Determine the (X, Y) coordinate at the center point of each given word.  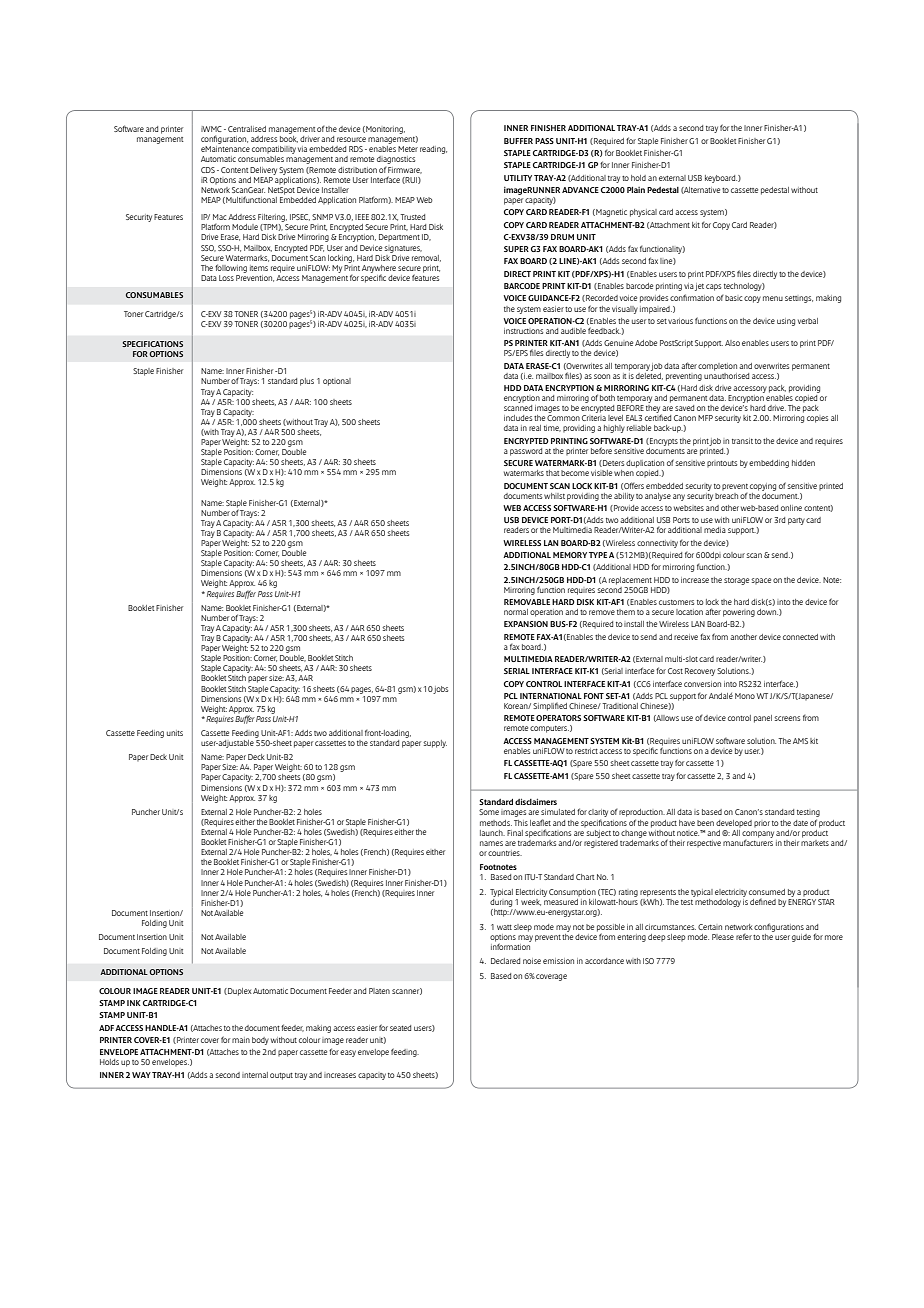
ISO (648, 961)
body (260, 1041)
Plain (636, 190)
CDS (208, 170)
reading (433, 150)
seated (400, 1028)
